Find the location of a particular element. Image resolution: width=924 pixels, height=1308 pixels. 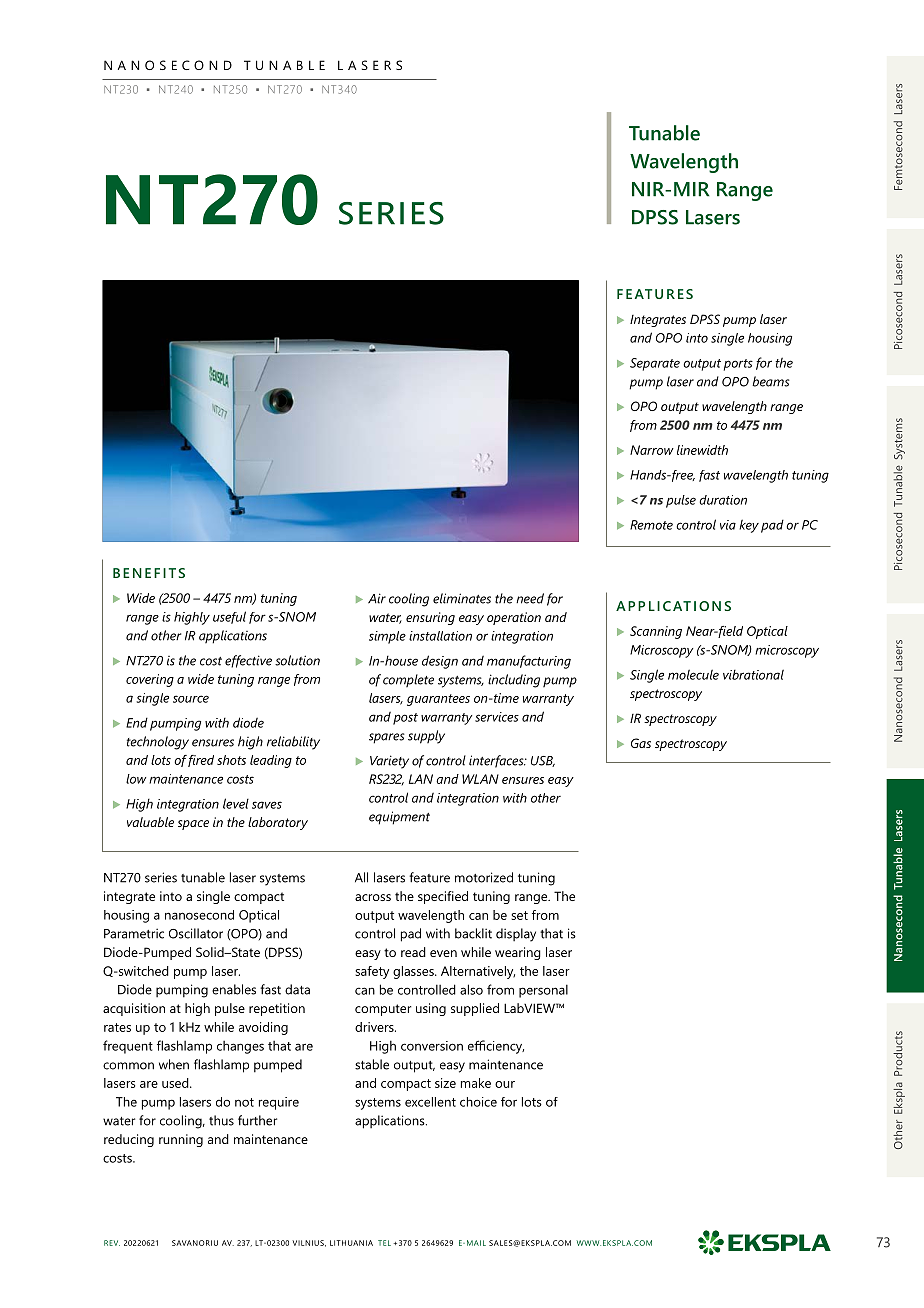

Oscillator is located at coordinates (196, 933).
